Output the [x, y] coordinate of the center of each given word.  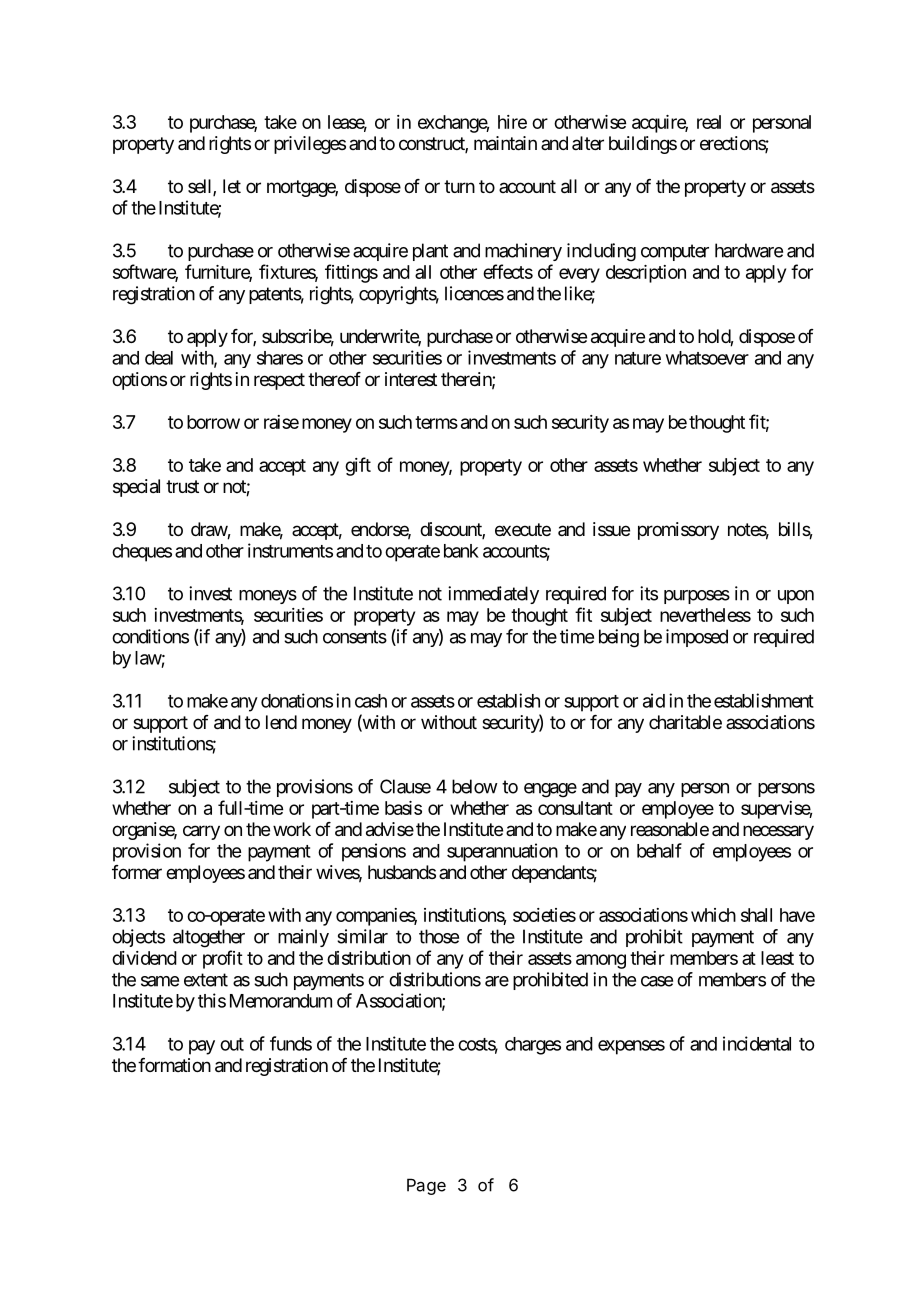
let [232, 186]
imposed [697, 638]
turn [459, 186]
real [709, 122]
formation [174, 1065]
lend [281, 722]
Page [426, 1187]
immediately [493, 595]
